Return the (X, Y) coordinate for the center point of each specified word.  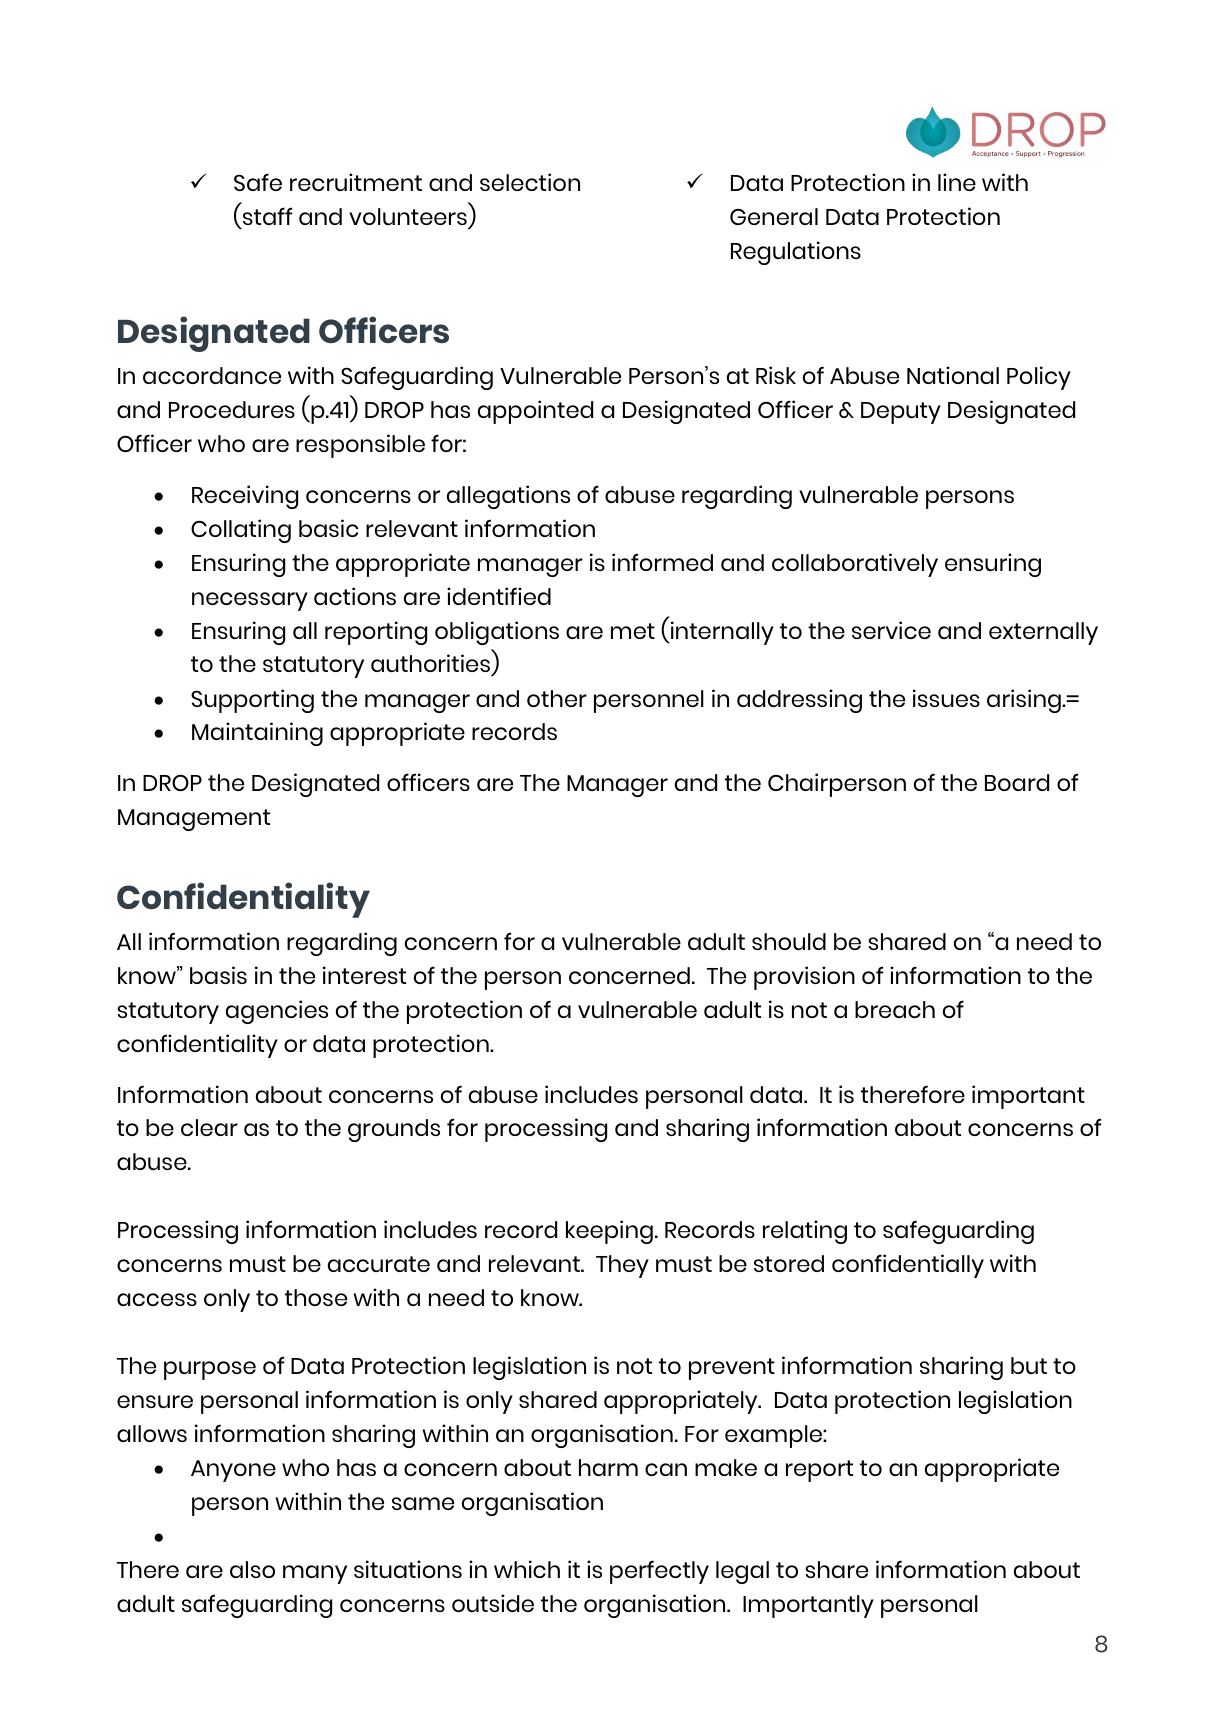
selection (530, 182)
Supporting (252, 701)
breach (895, 1009)
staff (267, 216)
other (557, 698)
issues (946, 698)
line (957, 182)
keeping (609, 1232)
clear (209, 1127)
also (252, 1569)
